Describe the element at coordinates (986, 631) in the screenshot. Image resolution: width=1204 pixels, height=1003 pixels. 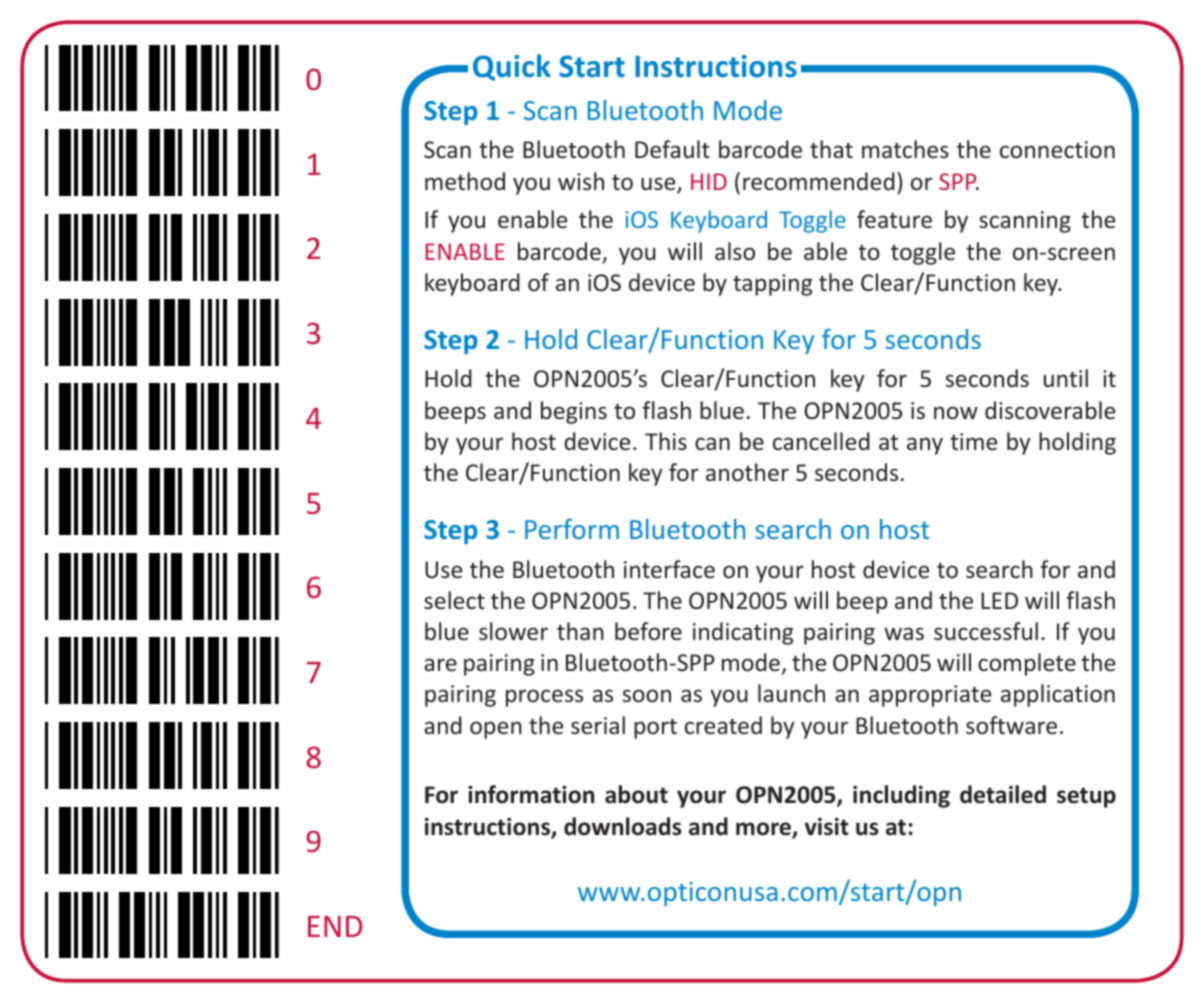
I see `successful` at that location.
